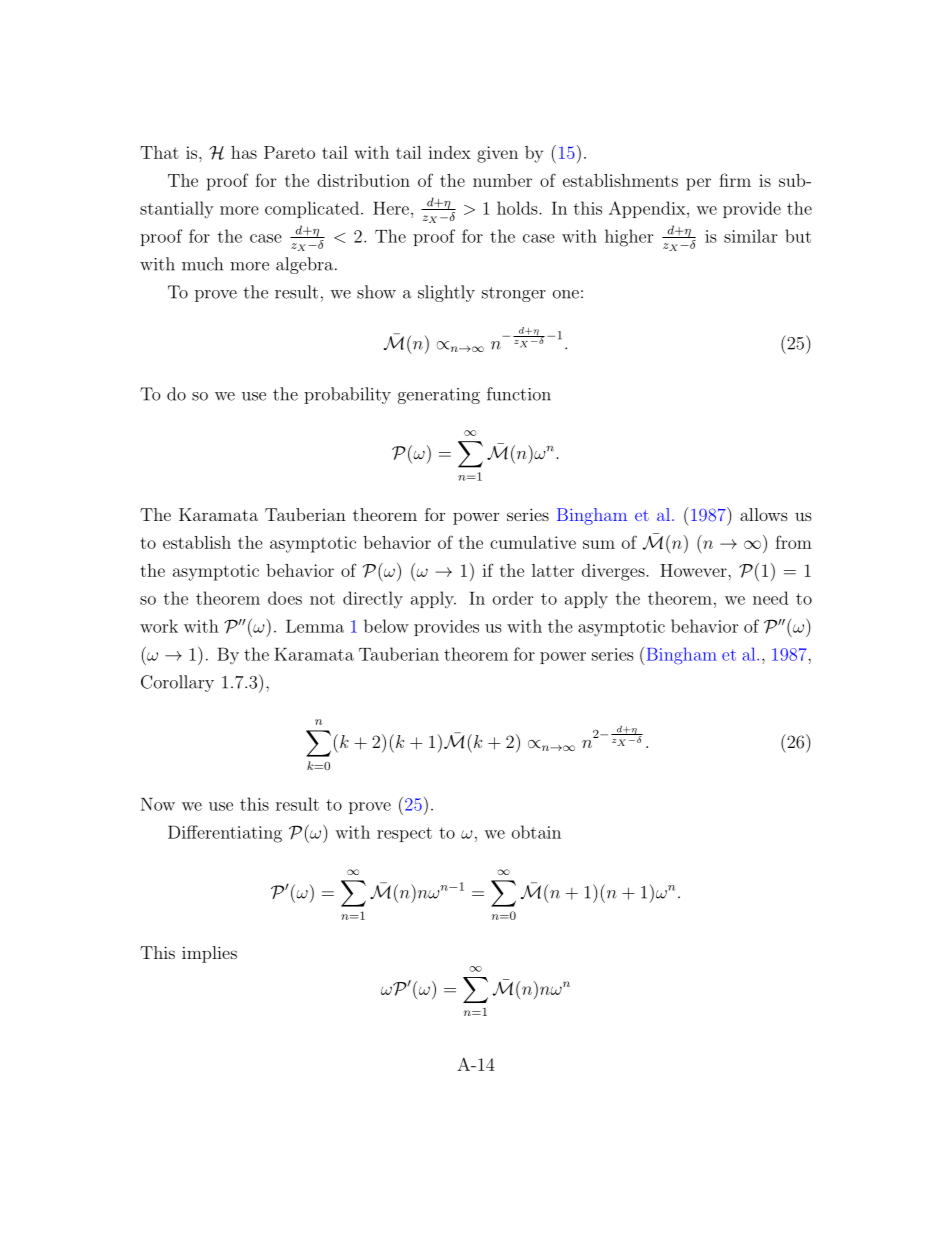 This screenshot has width=952, height=1233. I want to click on Now, so click(158, 804).
